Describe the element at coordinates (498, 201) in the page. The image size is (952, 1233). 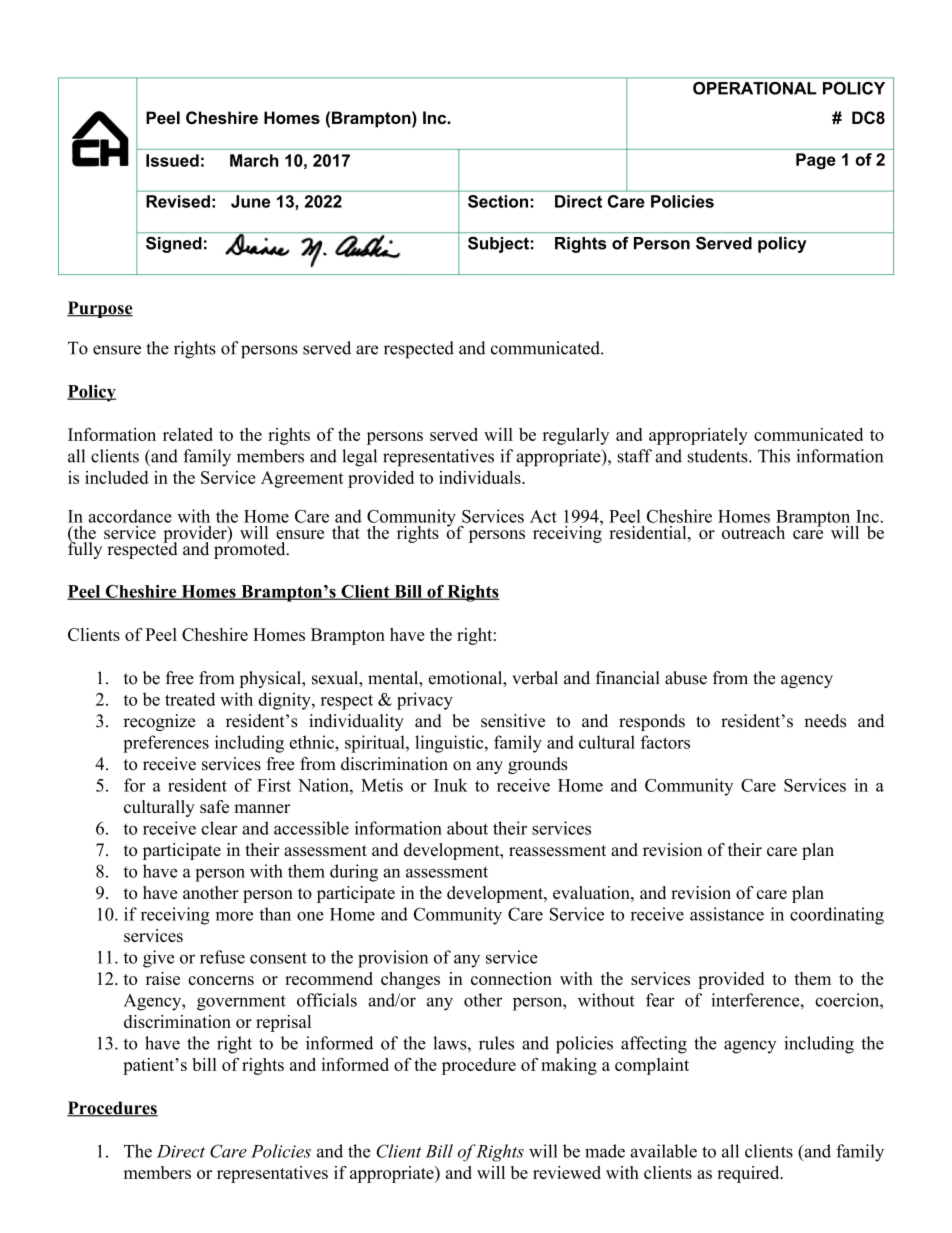
I see `Section` at that location.
